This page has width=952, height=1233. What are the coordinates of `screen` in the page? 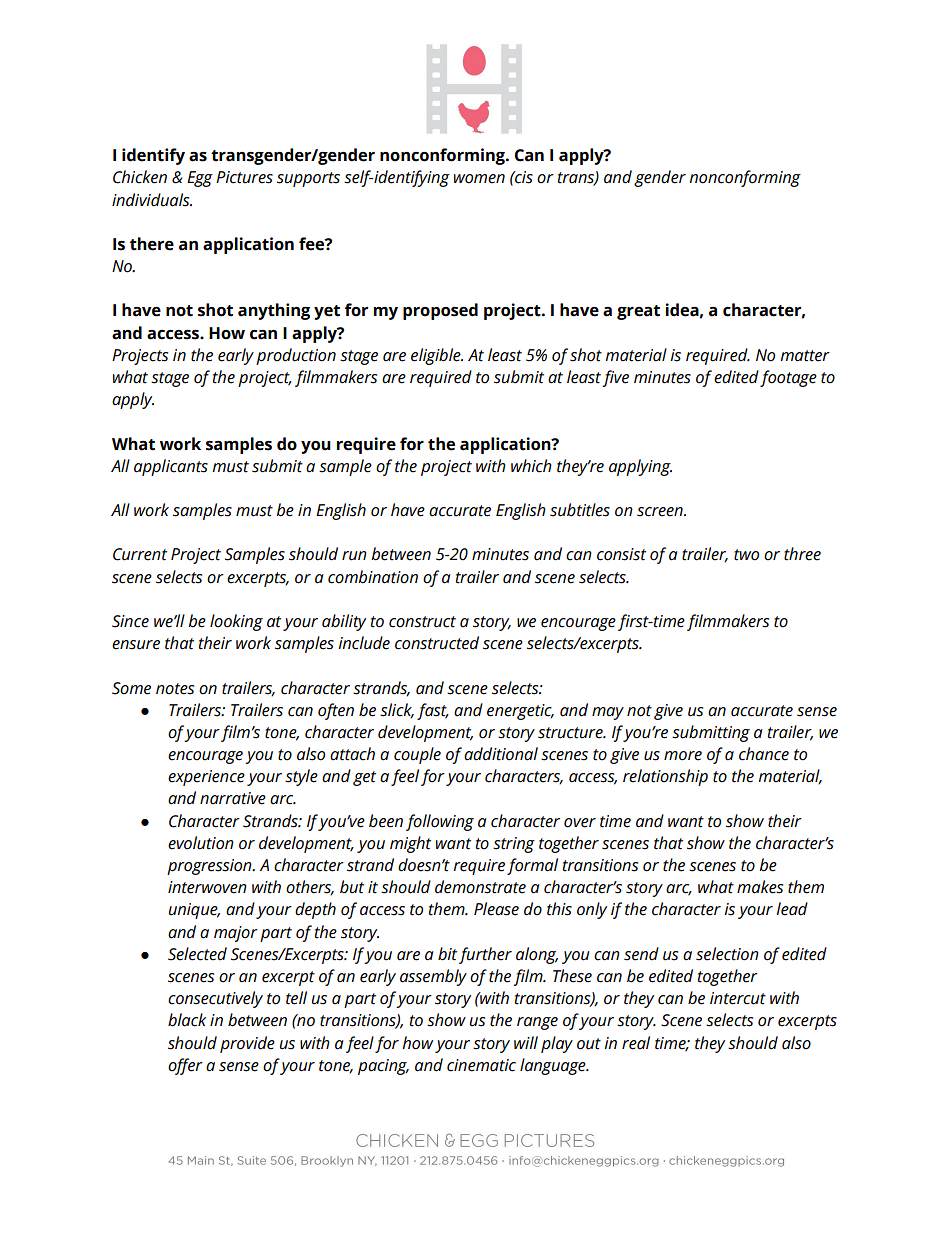 It's located at (661, 512).
